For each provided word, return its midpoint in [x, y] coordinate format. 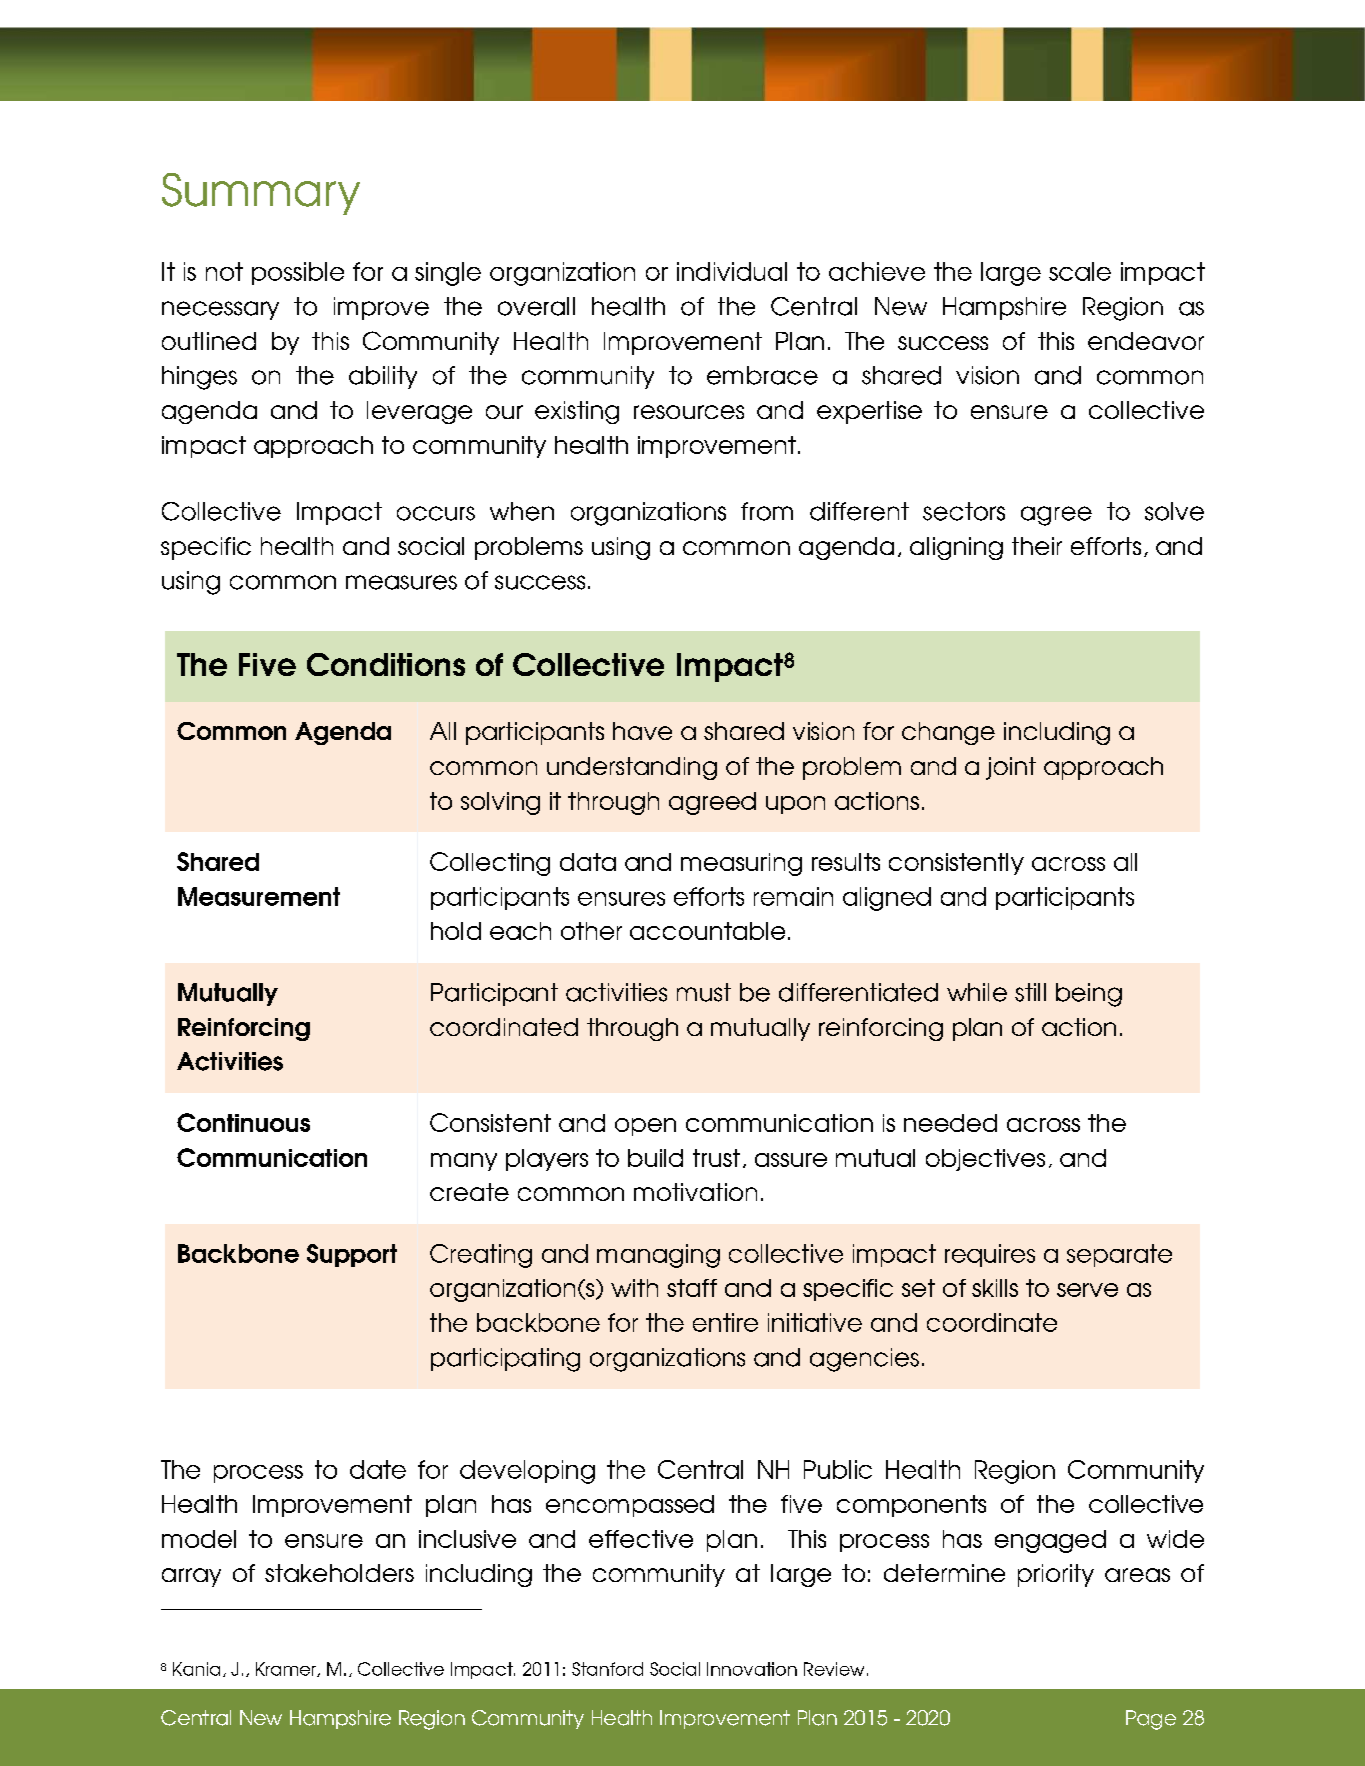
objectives [985, 1160]
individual [732, 271]
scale [1080, 271]
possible [298, 273]
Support [352, 1255]
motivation [695, 1192]
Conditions [386, 664]
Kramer [287, 1669]
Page [1151, 1720]
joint [1011, 768]
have [642, 731]
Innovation [752, 1669]
